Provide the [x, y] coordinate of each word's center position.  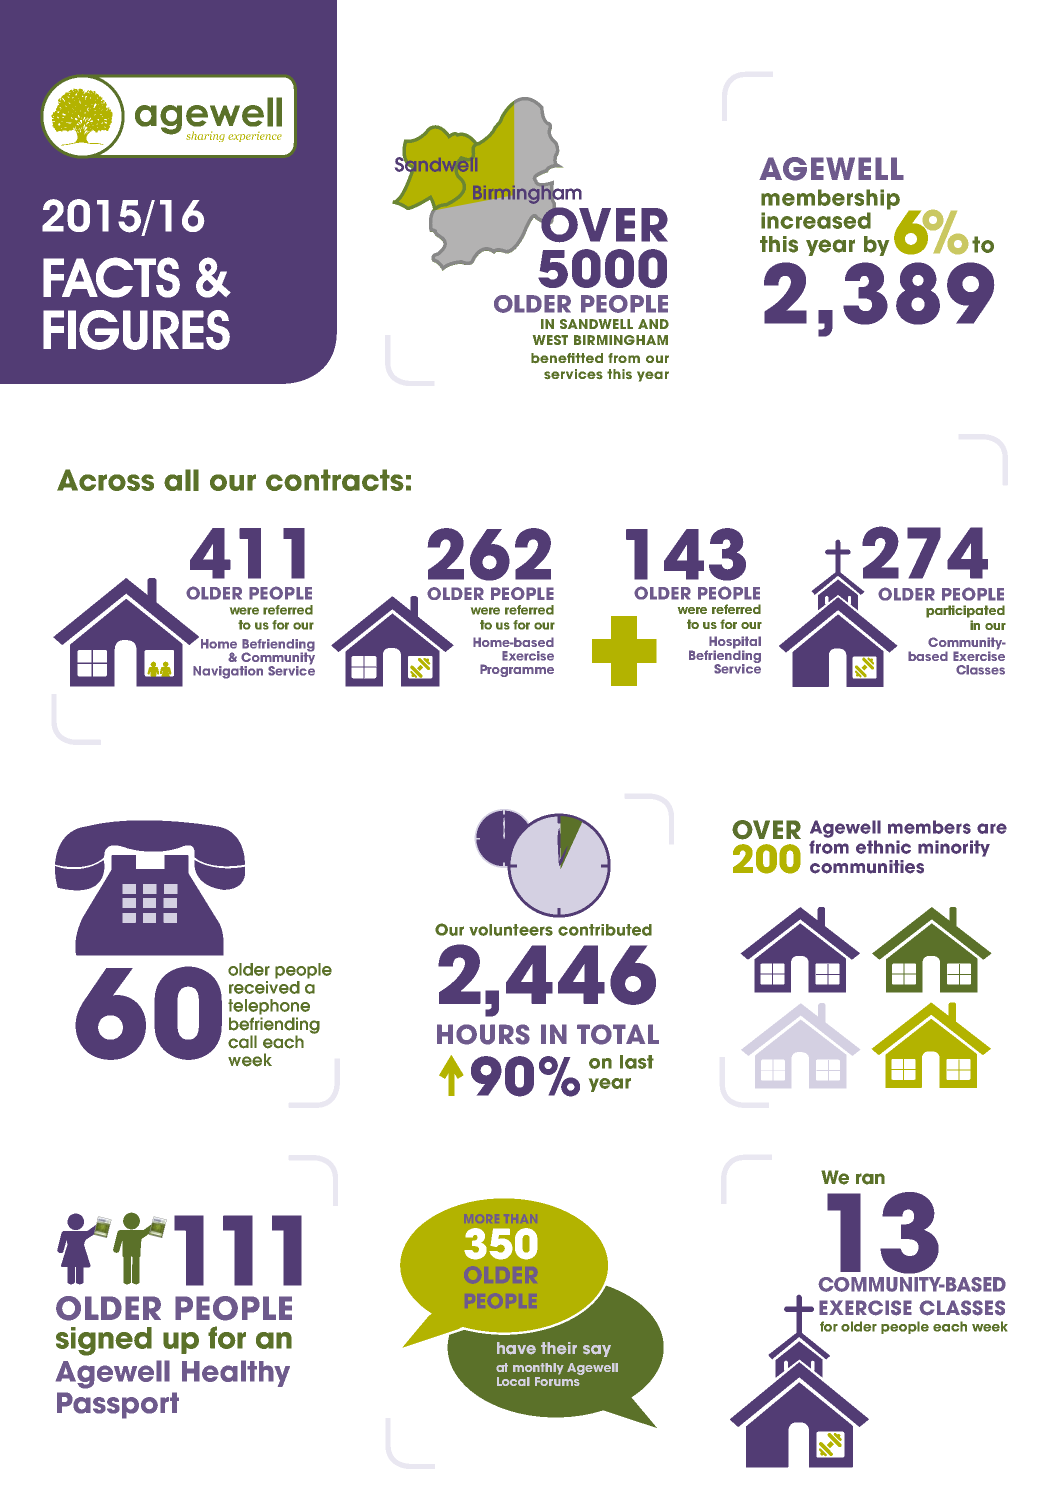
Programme [517, 670]
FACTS [111, 277]
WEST [550, 340]
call [242, 1042]
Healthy [236, 1373]
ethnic [883, 847]
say [597, 1351]
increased [816, 220]
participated [965, 611]
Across [105, 480]
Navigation [228, 672]
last [637, 1062]
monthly [538, 1369]
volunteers [511, 930]
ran [870, 1179]
